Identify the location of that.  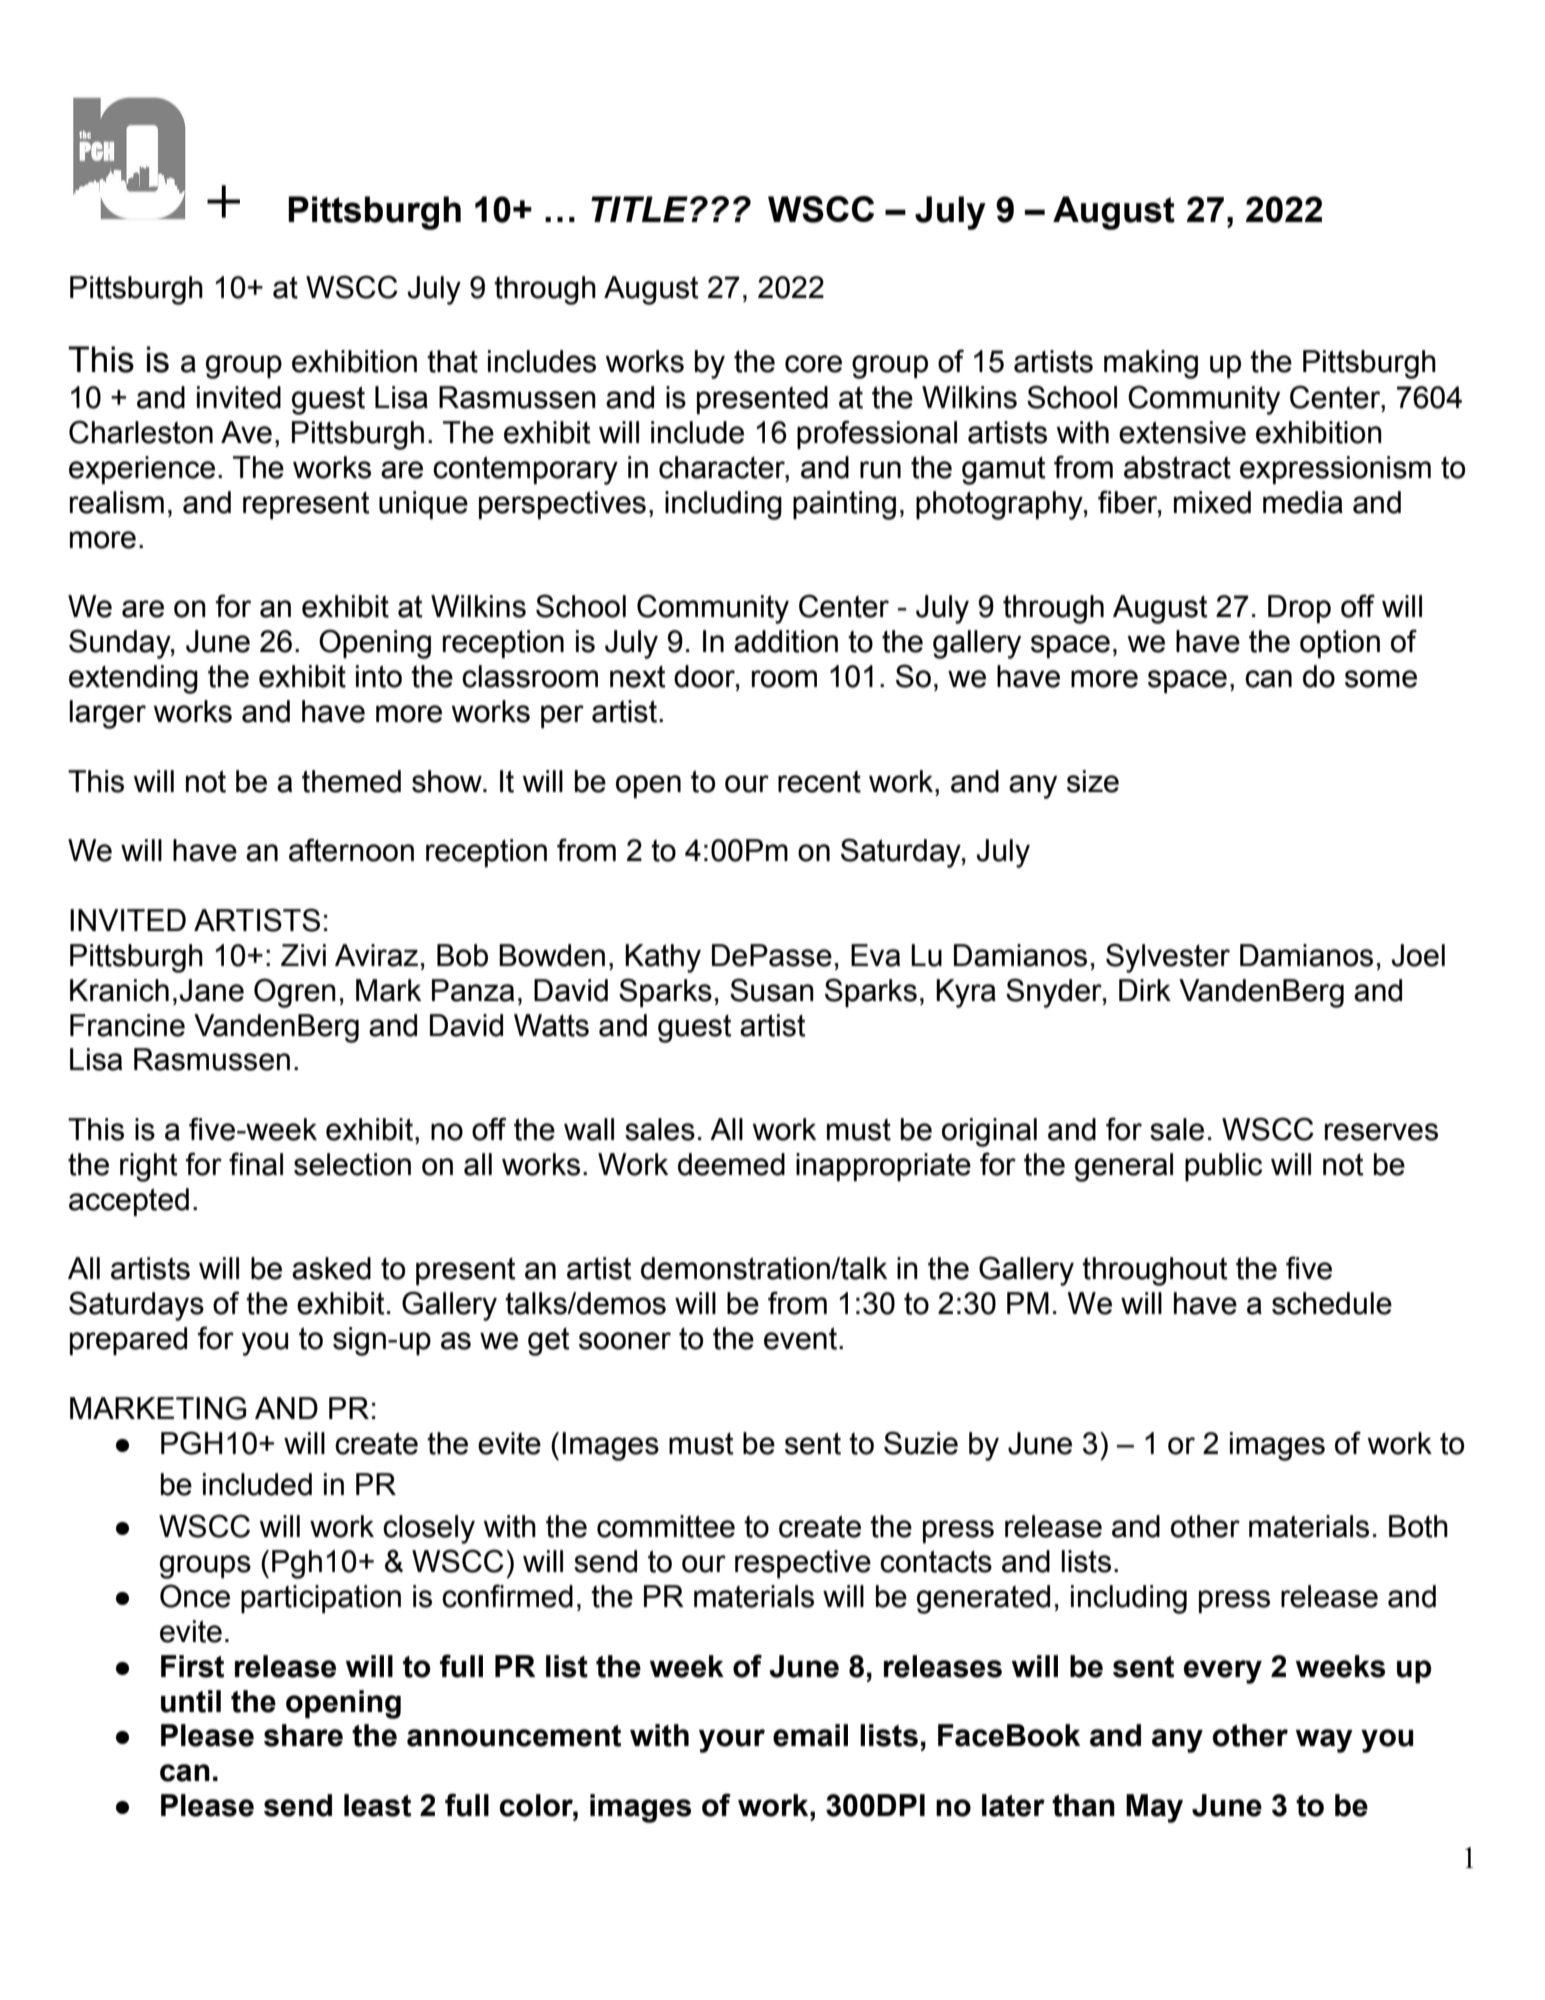
(452, 361).
